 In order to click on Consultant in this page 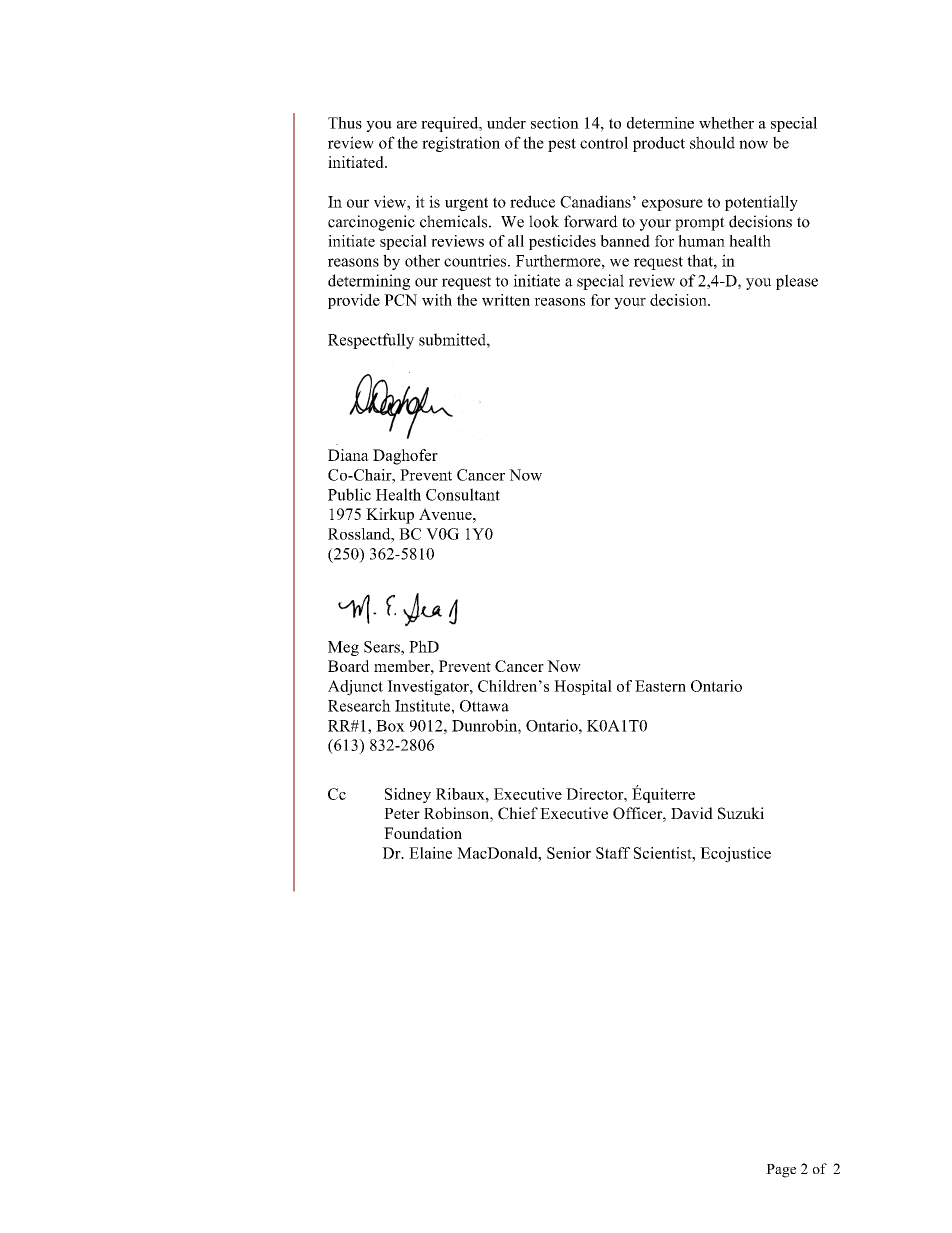, I will do `click(463, 494)`.
